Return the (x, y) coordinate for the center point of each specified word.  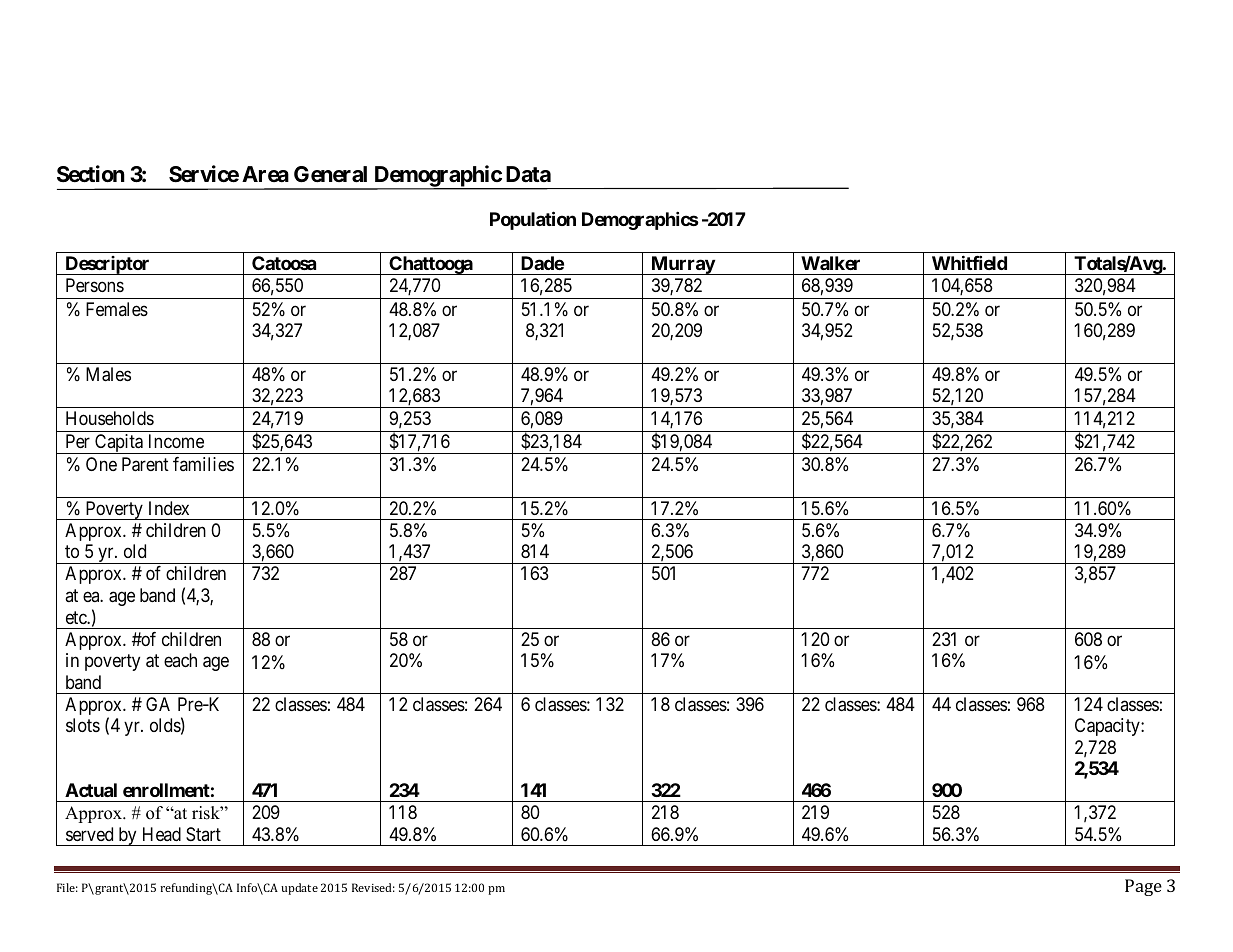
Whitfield (969, 262)
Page (1143, 887)
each (180, 660)
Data (528, 174)
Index (169, 508)
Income (176, 441)
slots (83, 725)
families (203, 464)
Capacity (1108, 727)
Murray (682, 265)
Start (203, 834)
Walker (830, 263)
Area (265, 174)
